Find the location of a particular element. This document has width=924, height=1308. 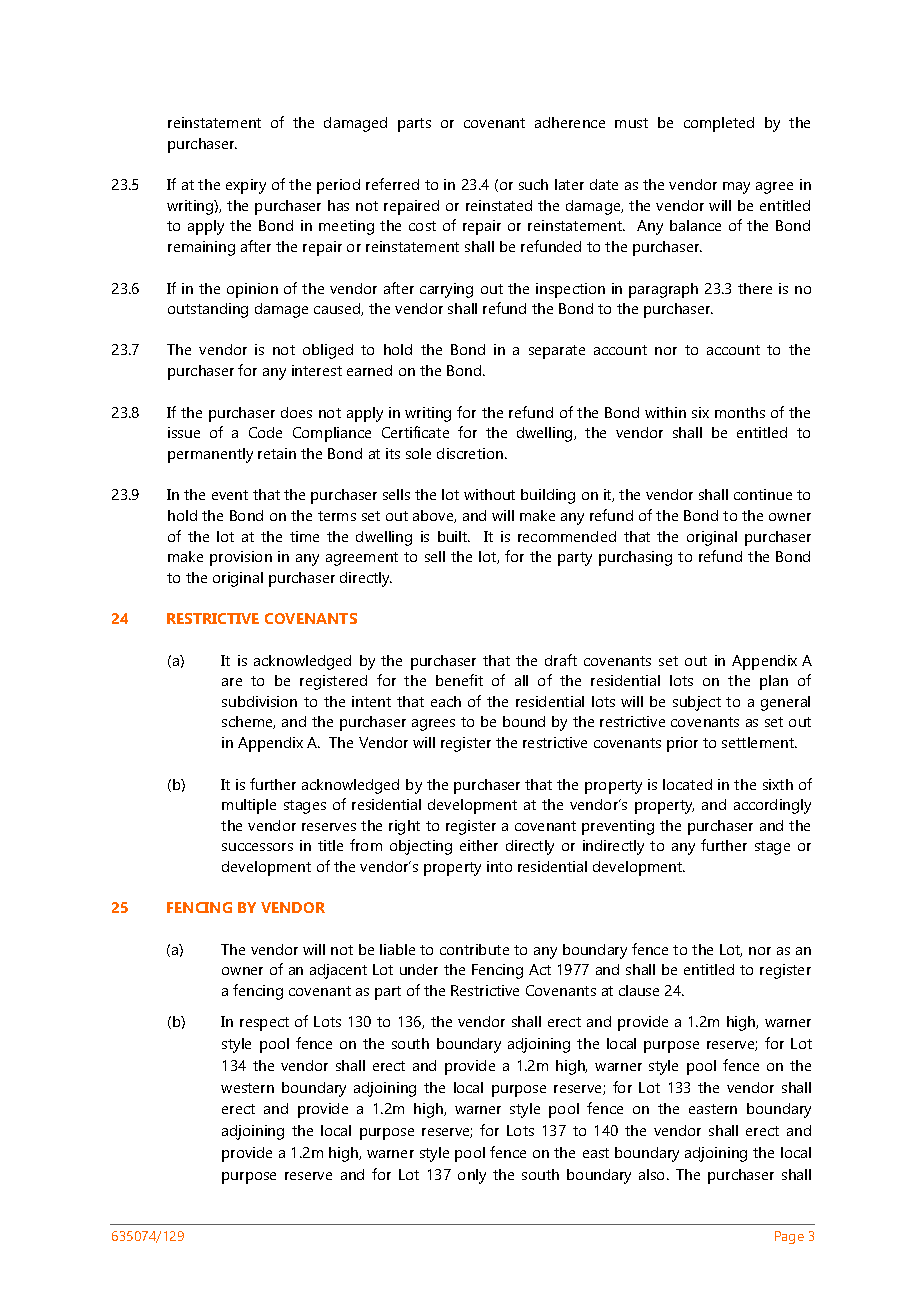

continue is located at coordinates (763, 494).
